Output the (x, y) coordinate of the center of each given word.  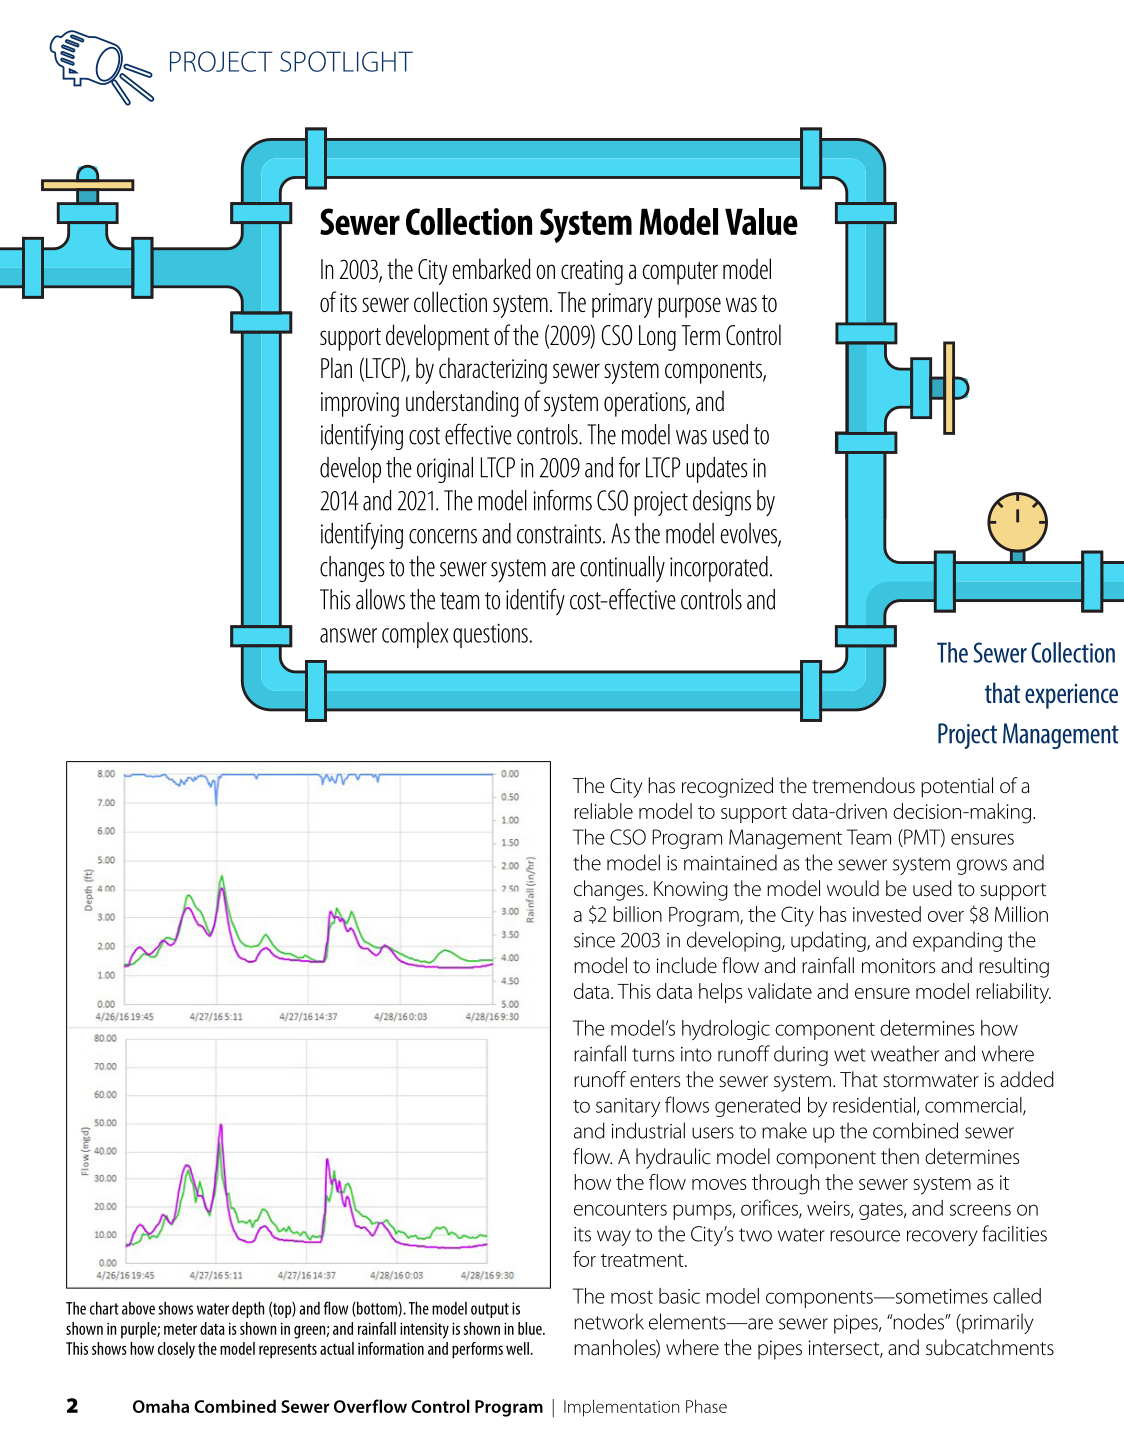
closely (176, 1350)
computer (680, 273)
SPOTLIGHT (346, 61)
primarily (996, 1323)
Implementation (621, 1408)
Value (761, 221)
